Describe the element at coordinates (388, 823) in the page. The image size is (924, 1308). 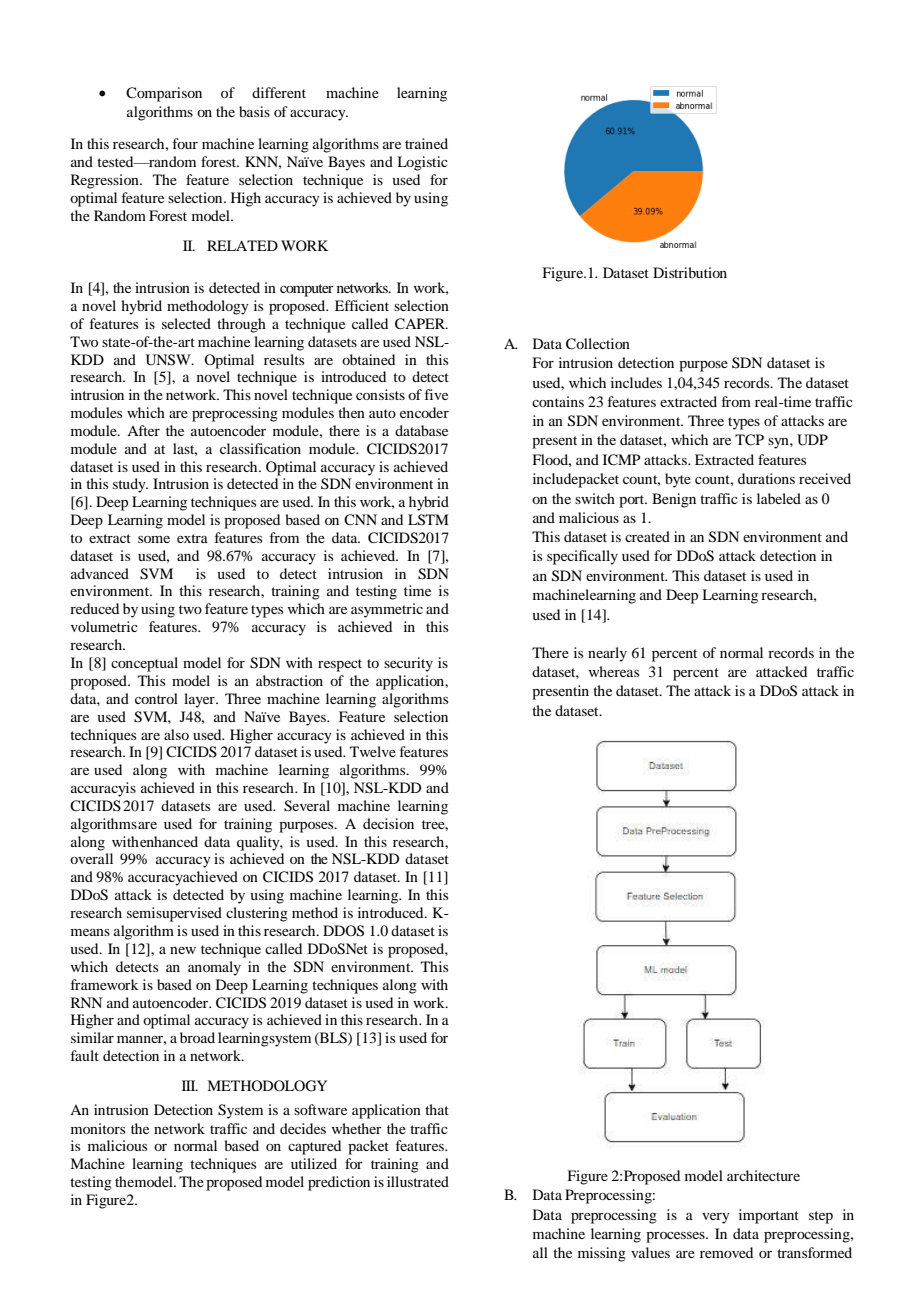
I see `decision` at that location.
